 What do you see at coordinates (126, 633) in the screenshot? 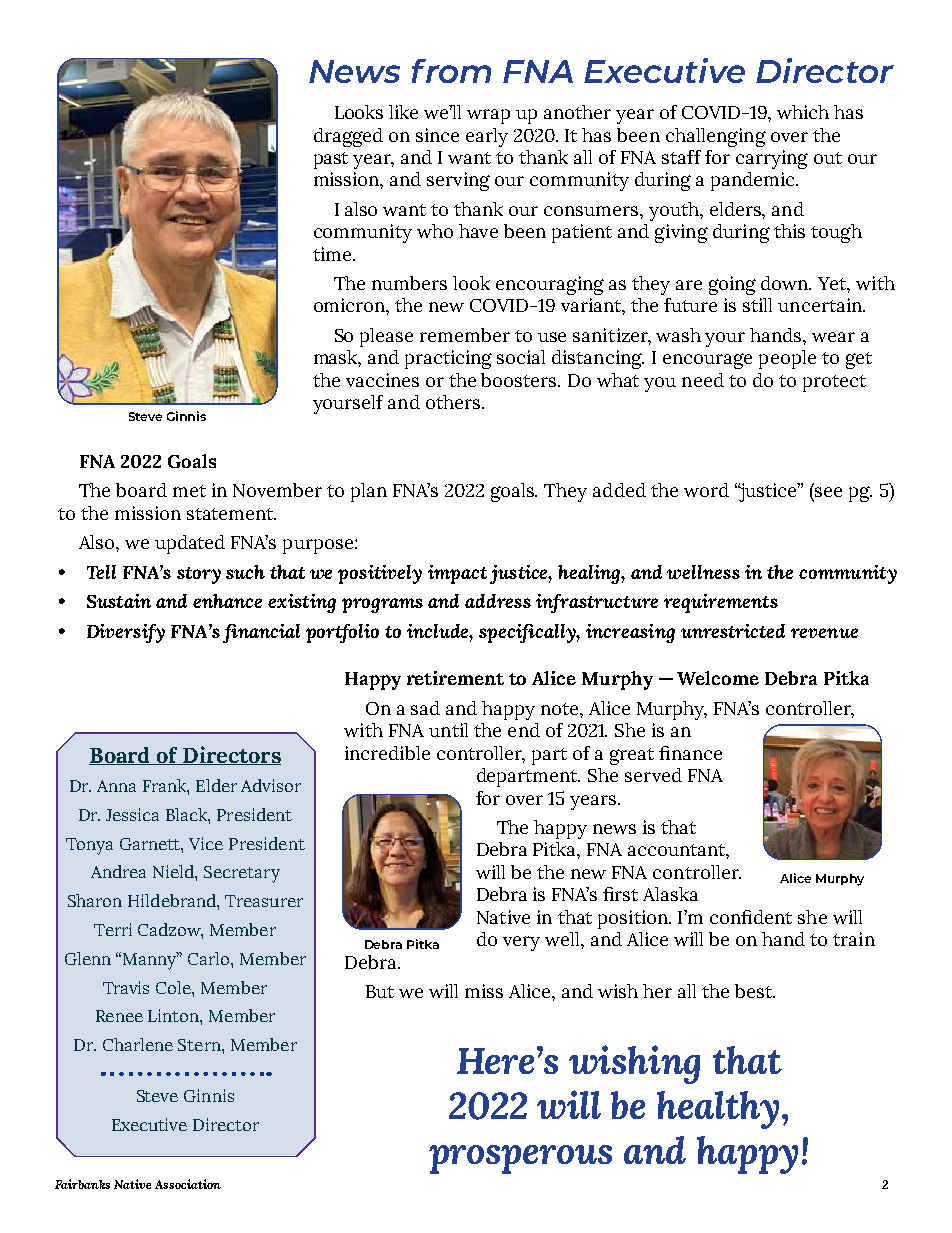
I see `Diversify` at bounding box center [126, 633].
